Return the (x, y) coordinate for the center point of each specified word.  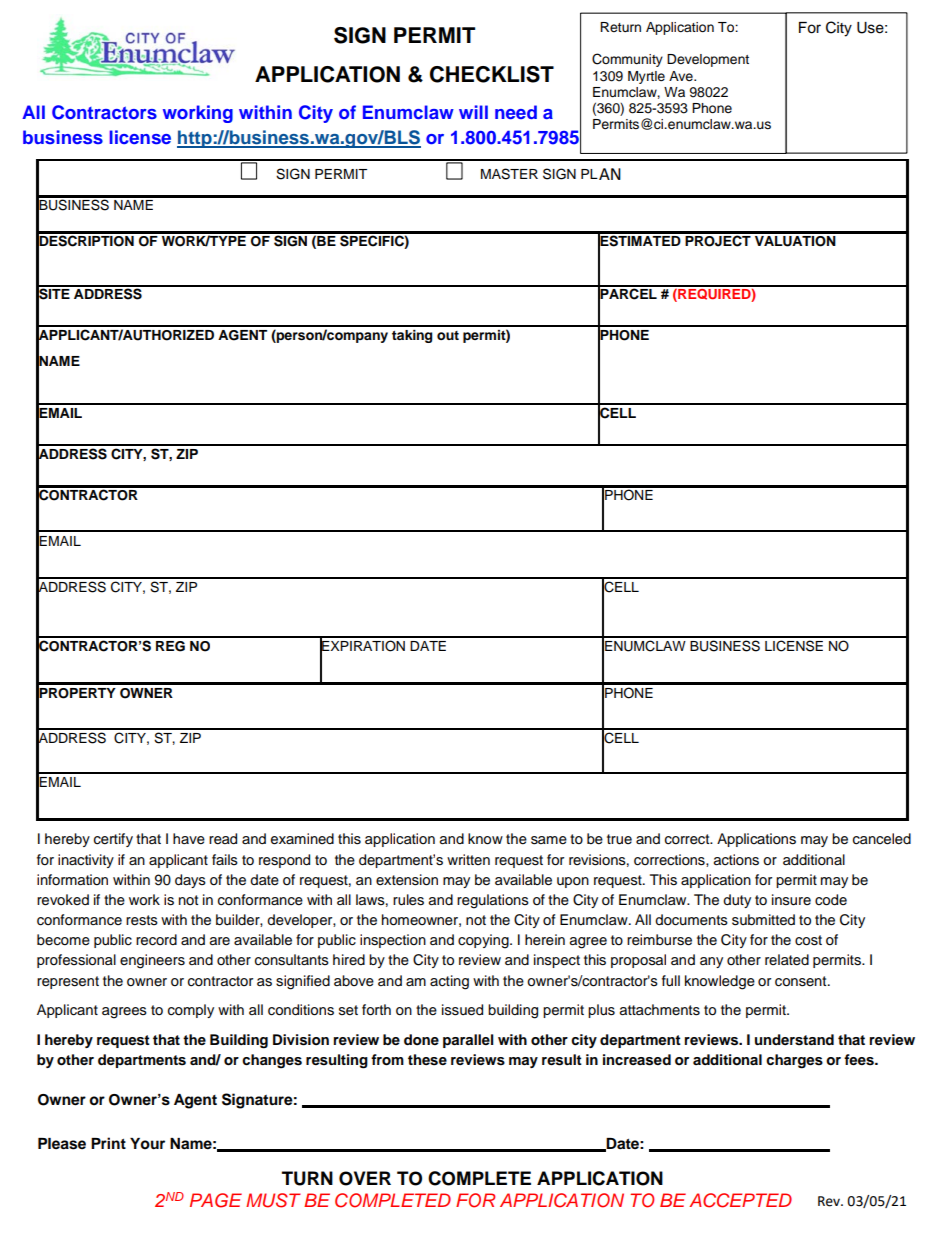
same (549, 840)
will (473, 112)
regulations (493, 901)
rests (142, 920)
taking (412, 336)
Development (708, 60)
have (189, 839)
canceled (882, 839)
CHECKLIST (492, 74)
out (448, 335)
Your (147, 1144)
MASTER (509, 174)
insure (791, 900)
